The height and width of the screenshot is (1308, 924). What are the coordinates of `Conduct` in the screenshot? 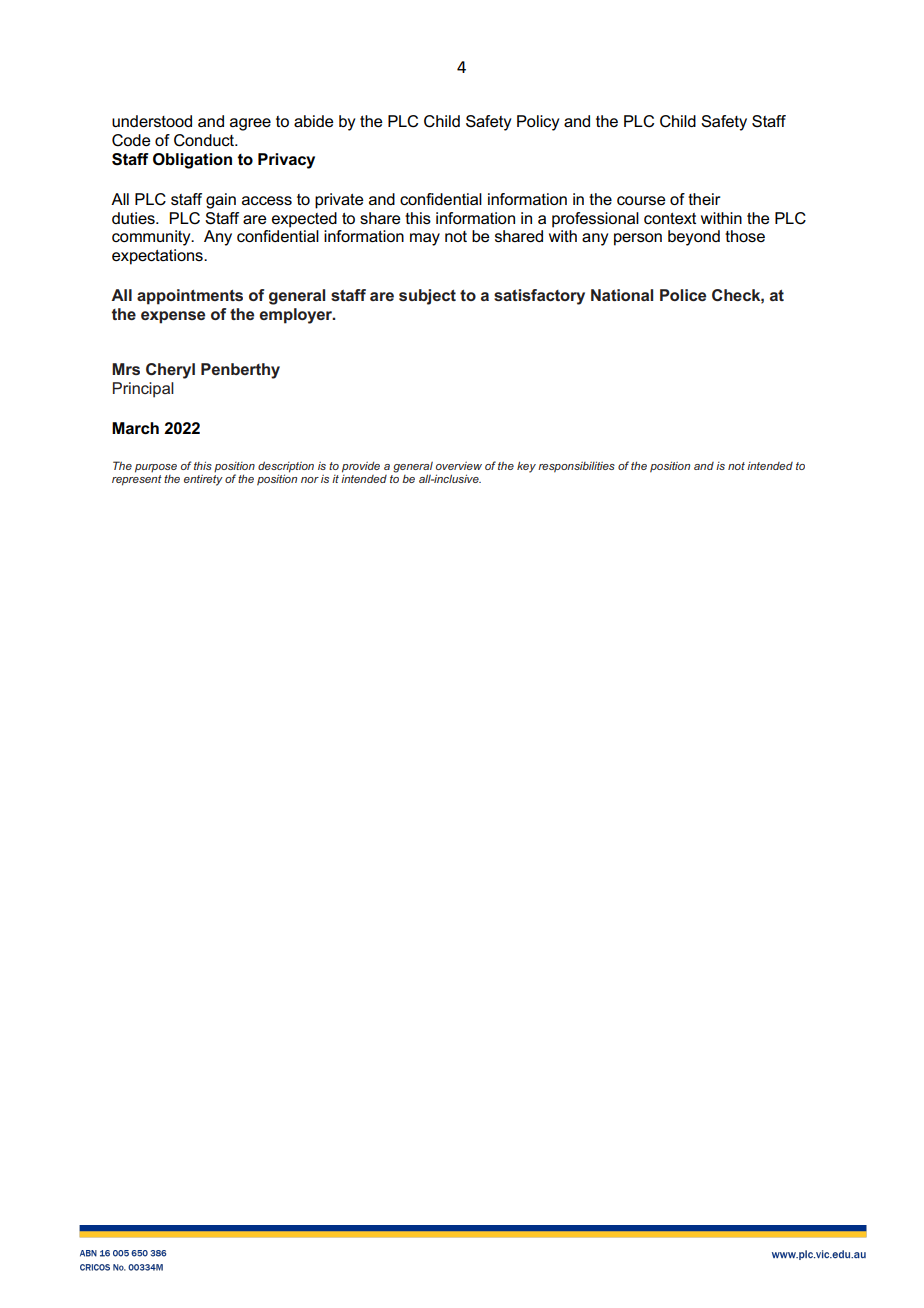 It's located at (205, 140).
